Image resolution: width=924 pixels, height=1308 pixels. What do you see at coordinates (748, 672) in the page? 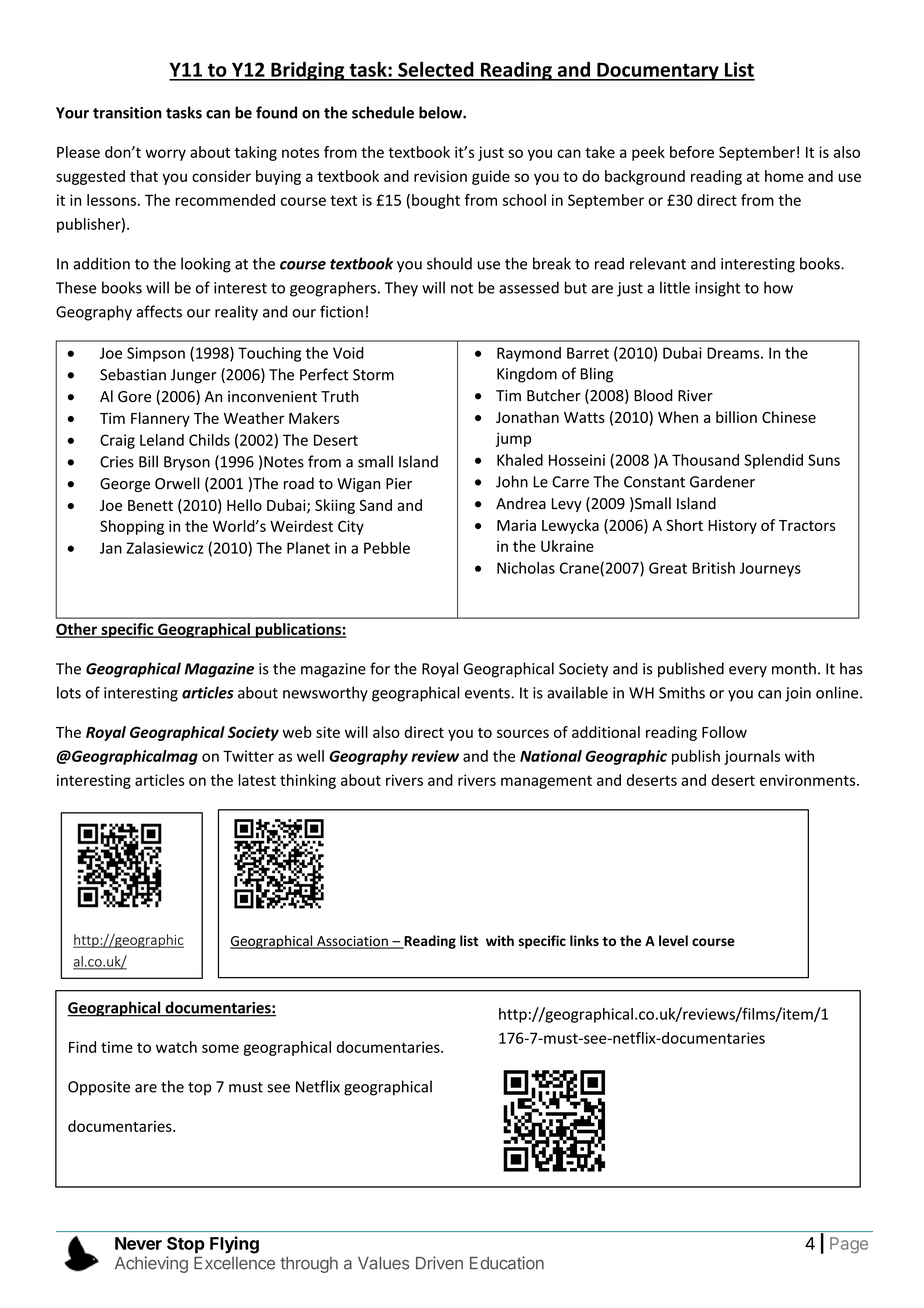
I see `every` at bounding box center [748, 672].
